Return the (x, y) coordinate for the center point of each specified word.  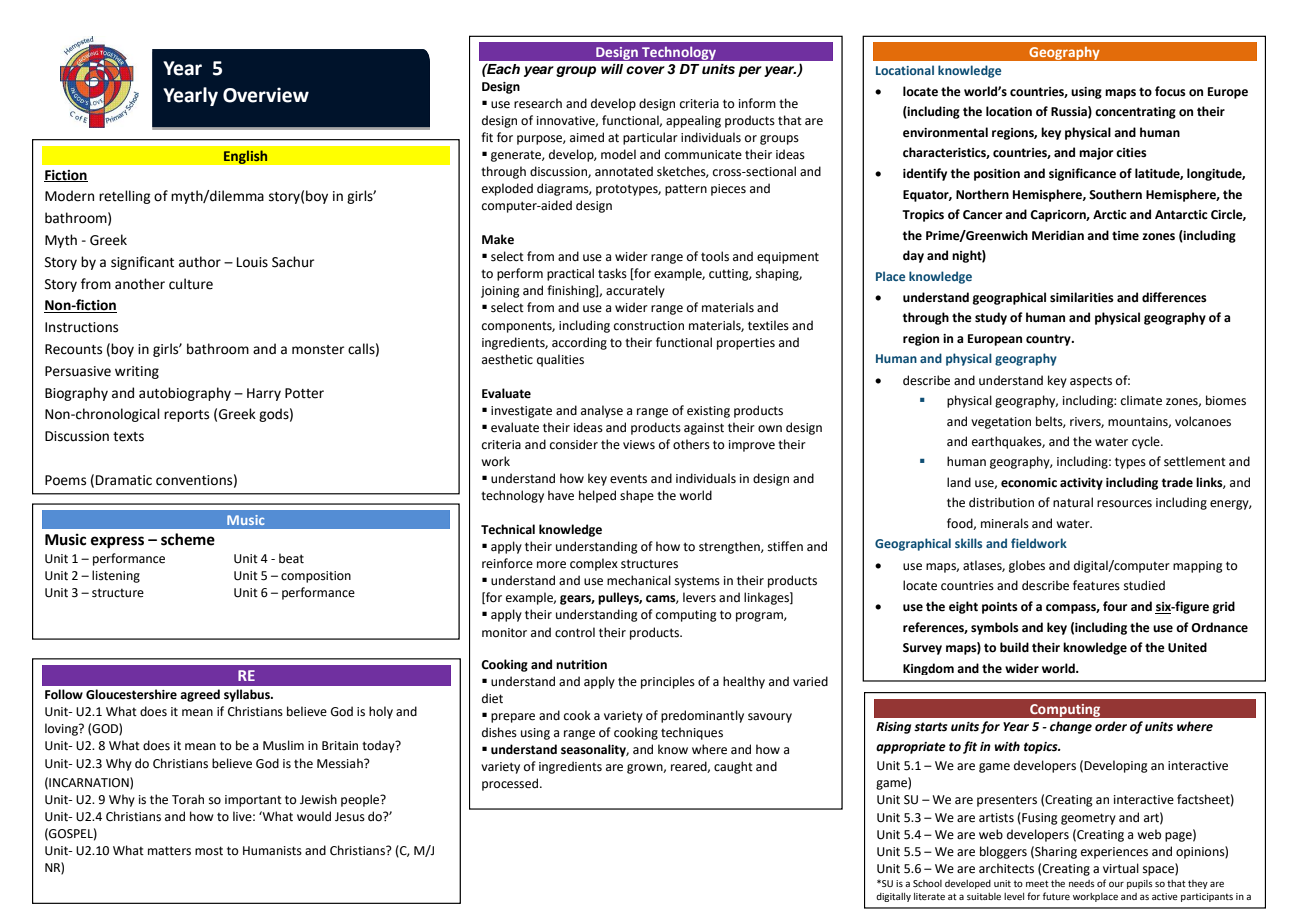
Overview (266, 95)
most (209, 851)
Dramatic (124, 480)
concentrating (1135, 113)
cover (645, 70)
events (628, 479)
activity (1081, 484)
